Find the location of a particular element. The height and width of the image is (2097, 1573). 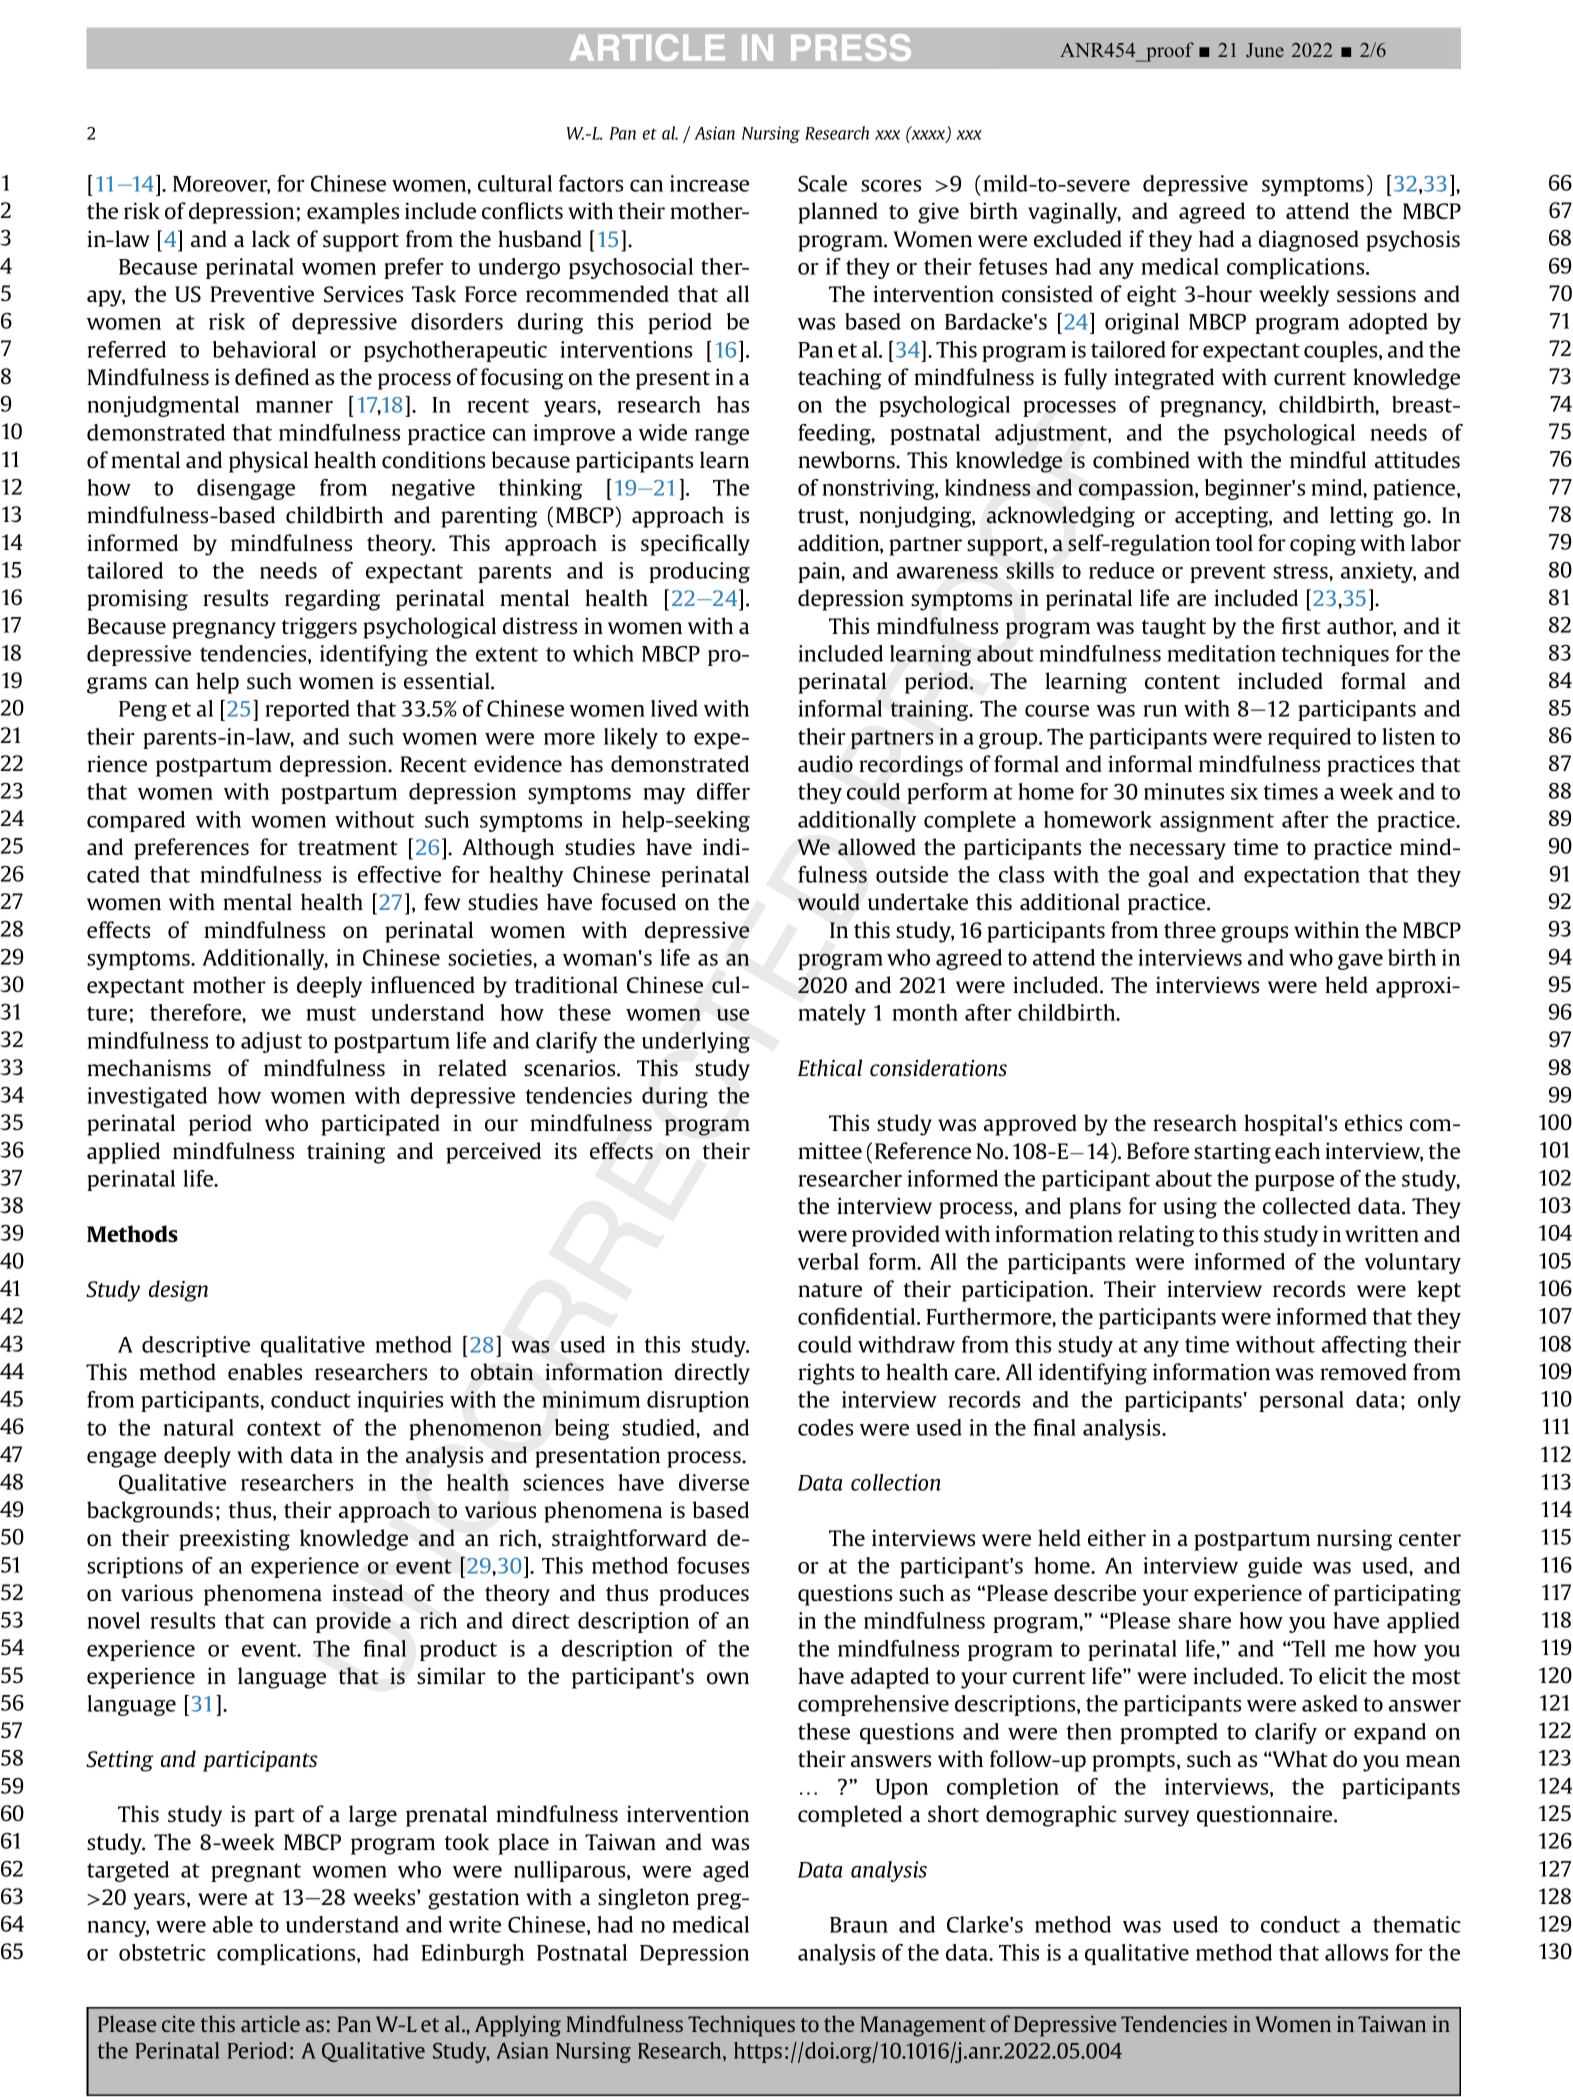

reported is located at coordinates (307, 710).
